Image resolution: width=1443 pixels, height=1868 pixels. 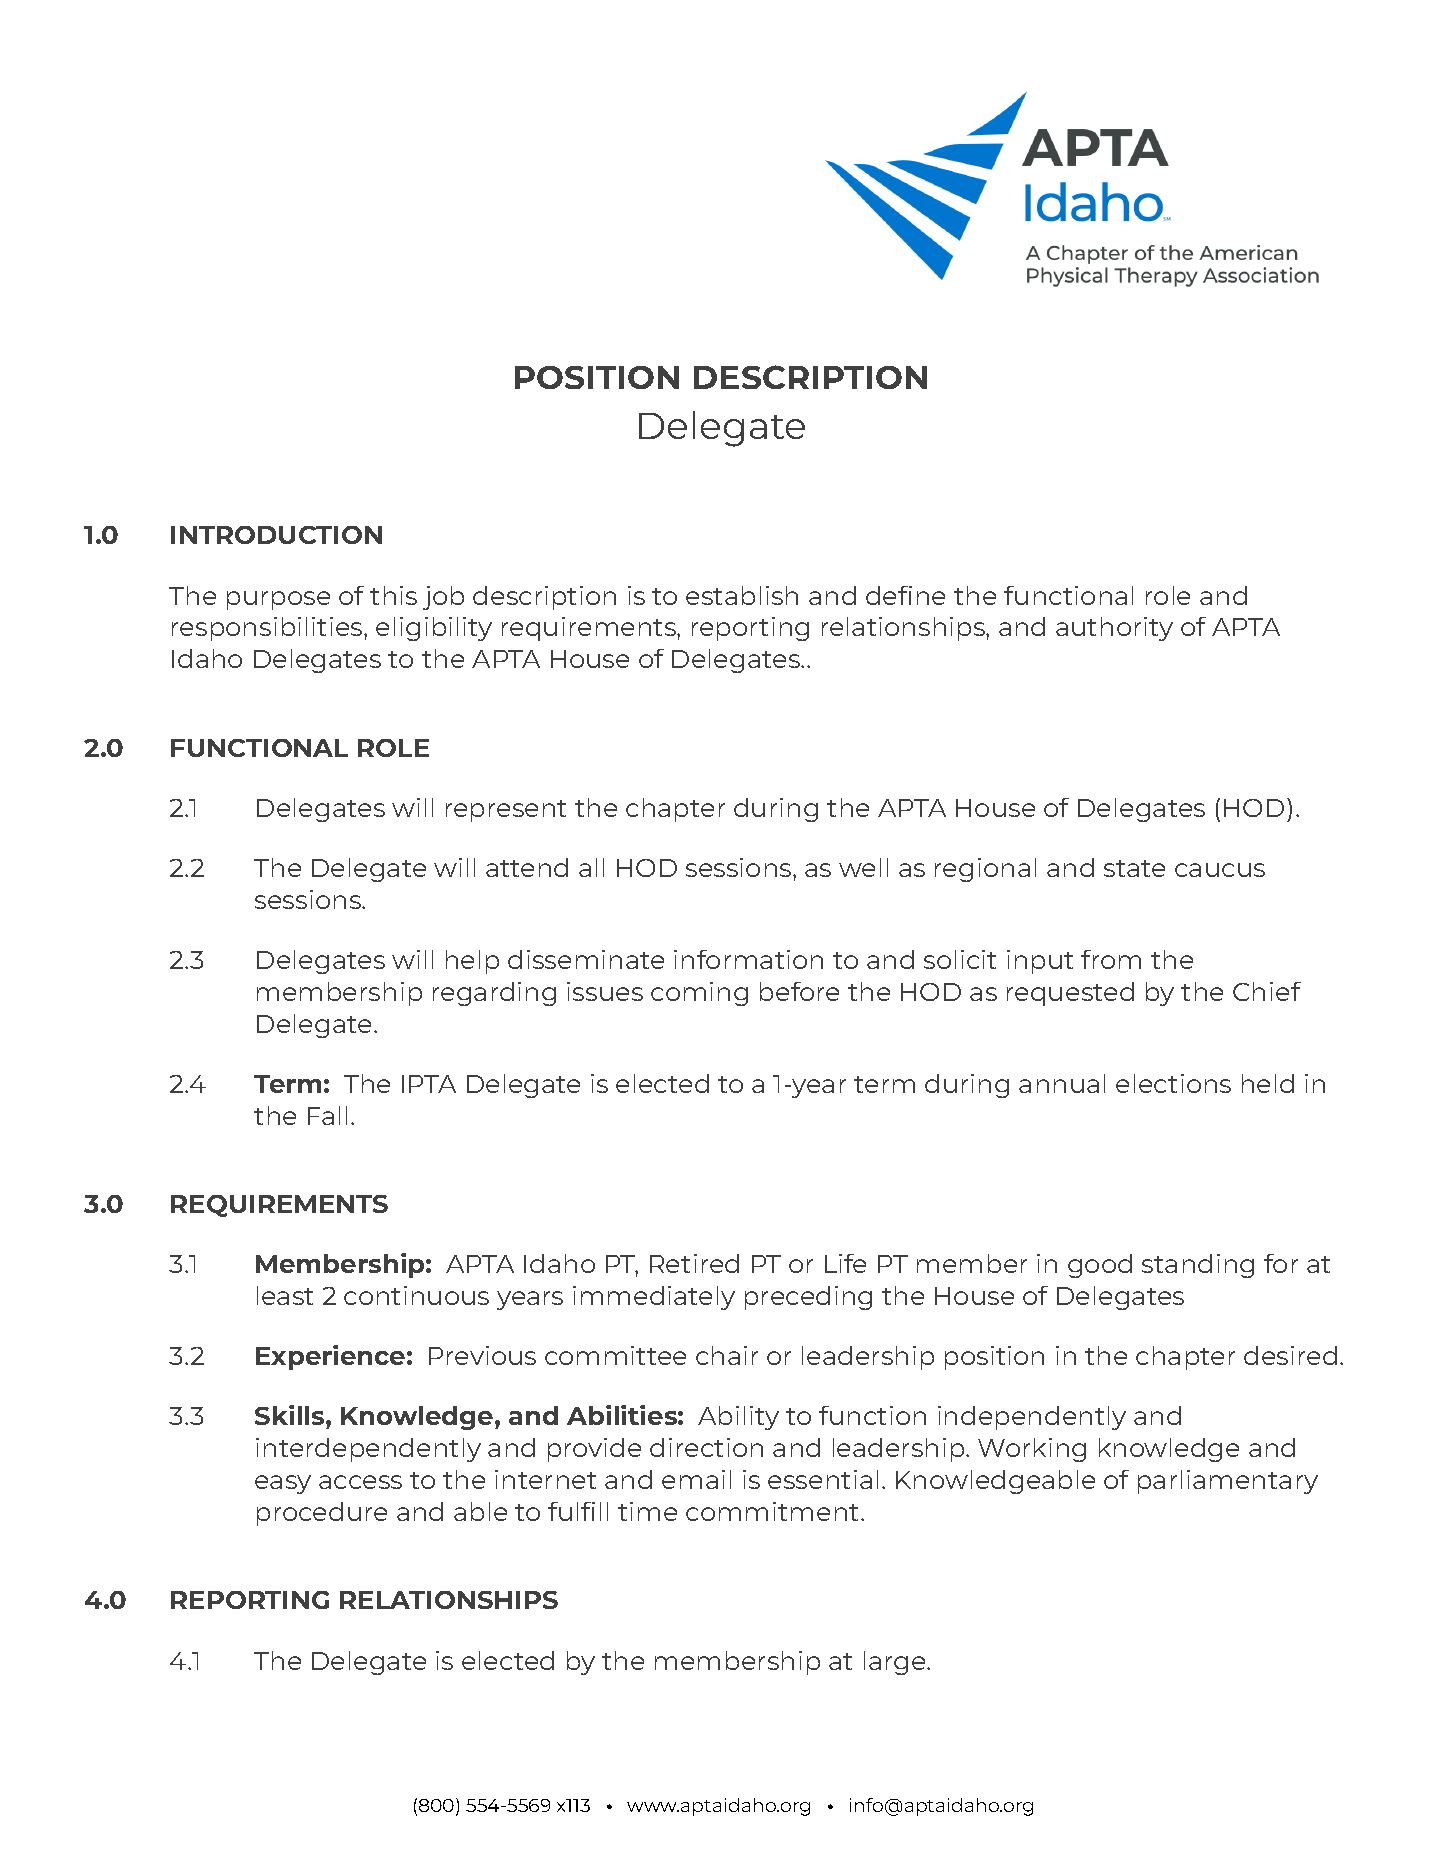 What do you see at coordinates (1290, 1355) in the document?
I see `desired` at bounding box center [1290, 1355].
